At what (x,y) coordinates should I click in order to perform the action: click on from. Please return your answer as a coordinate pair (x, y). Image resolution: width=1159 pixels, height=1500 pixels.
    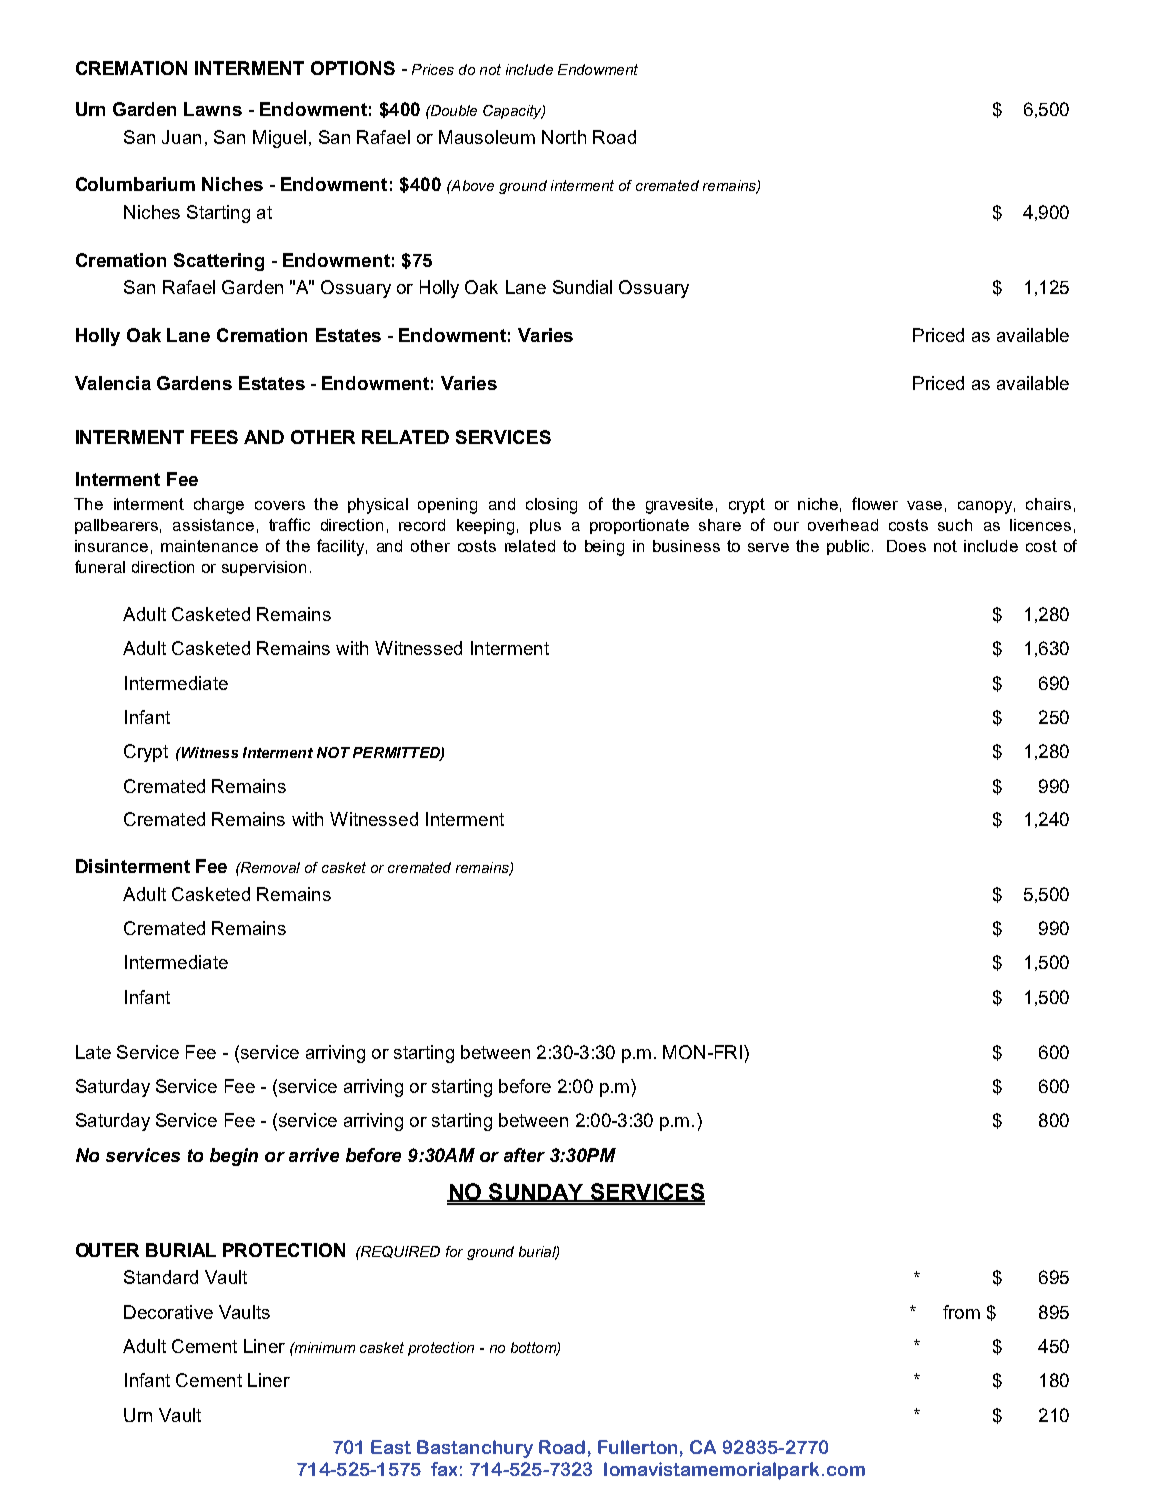
    Looking at the image, I should click on (961, 1312).
